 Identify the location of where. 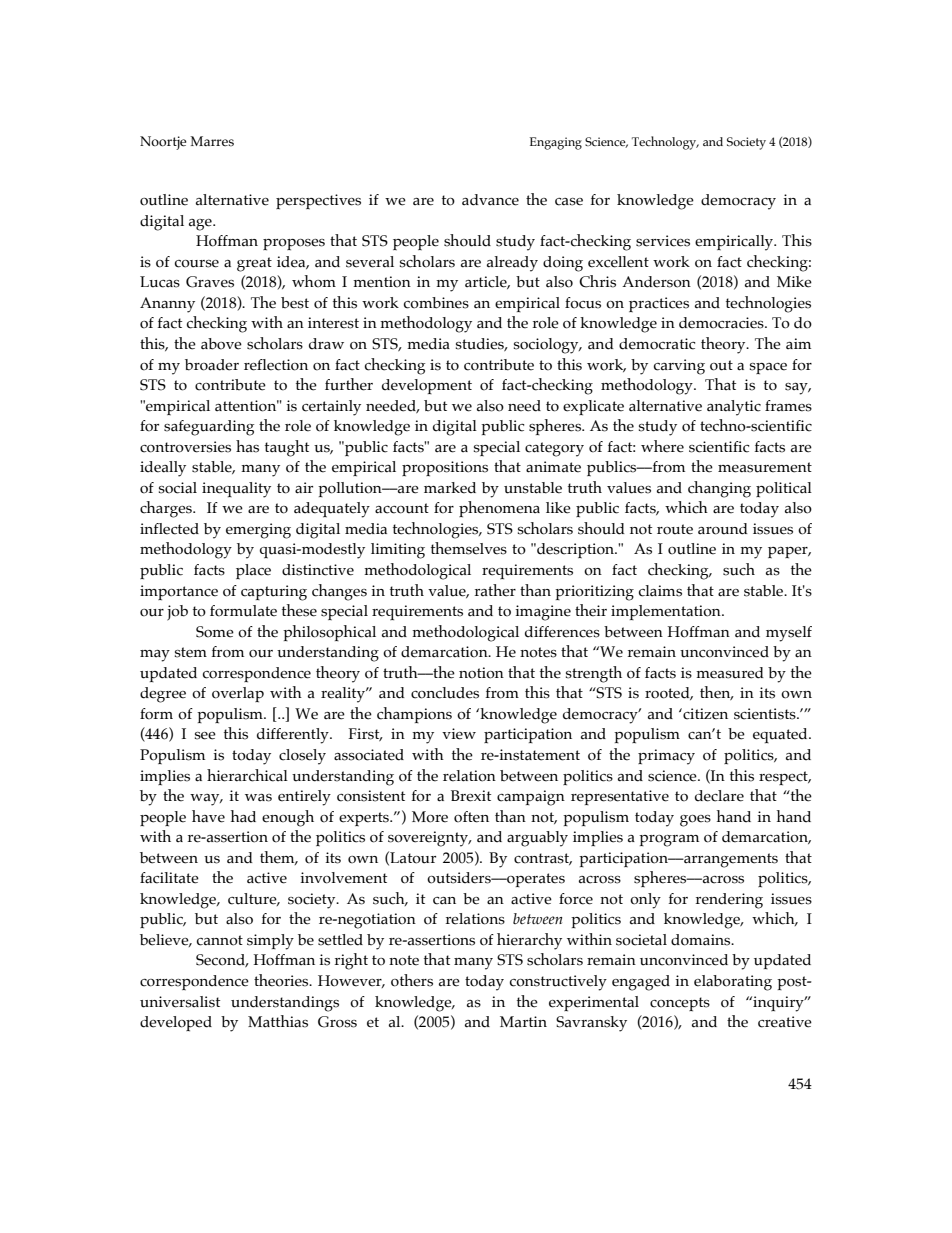
(662, 446).
